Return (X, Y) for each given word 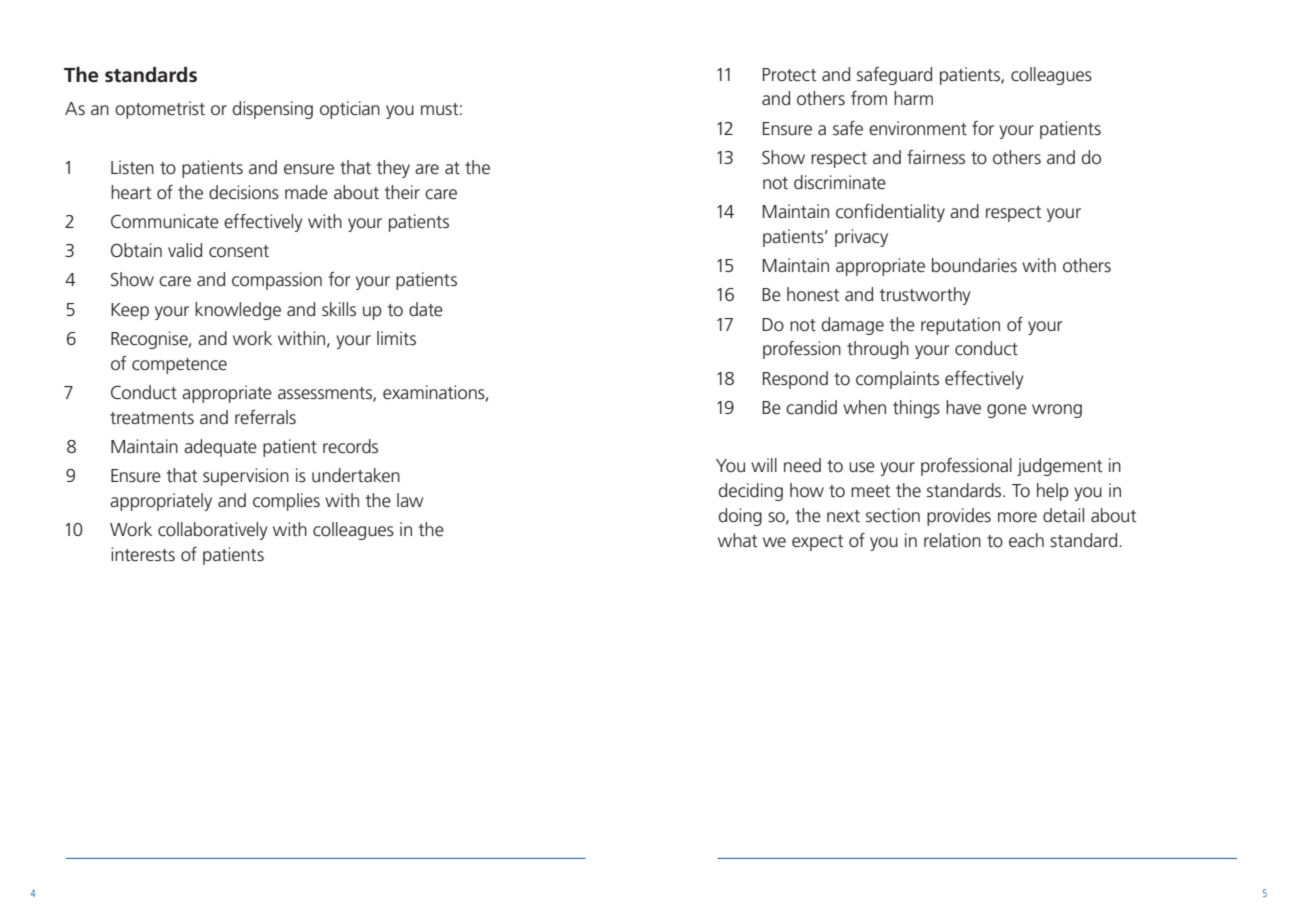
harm (913, 98)
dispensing (273, 110)
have (963, 407)
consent (239, 251)
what (738, 540)
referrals (265, 417)
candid (811, 407)
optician (350, 110)
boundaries (974, 265)
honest (813, 294)
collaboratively (213, 531)
